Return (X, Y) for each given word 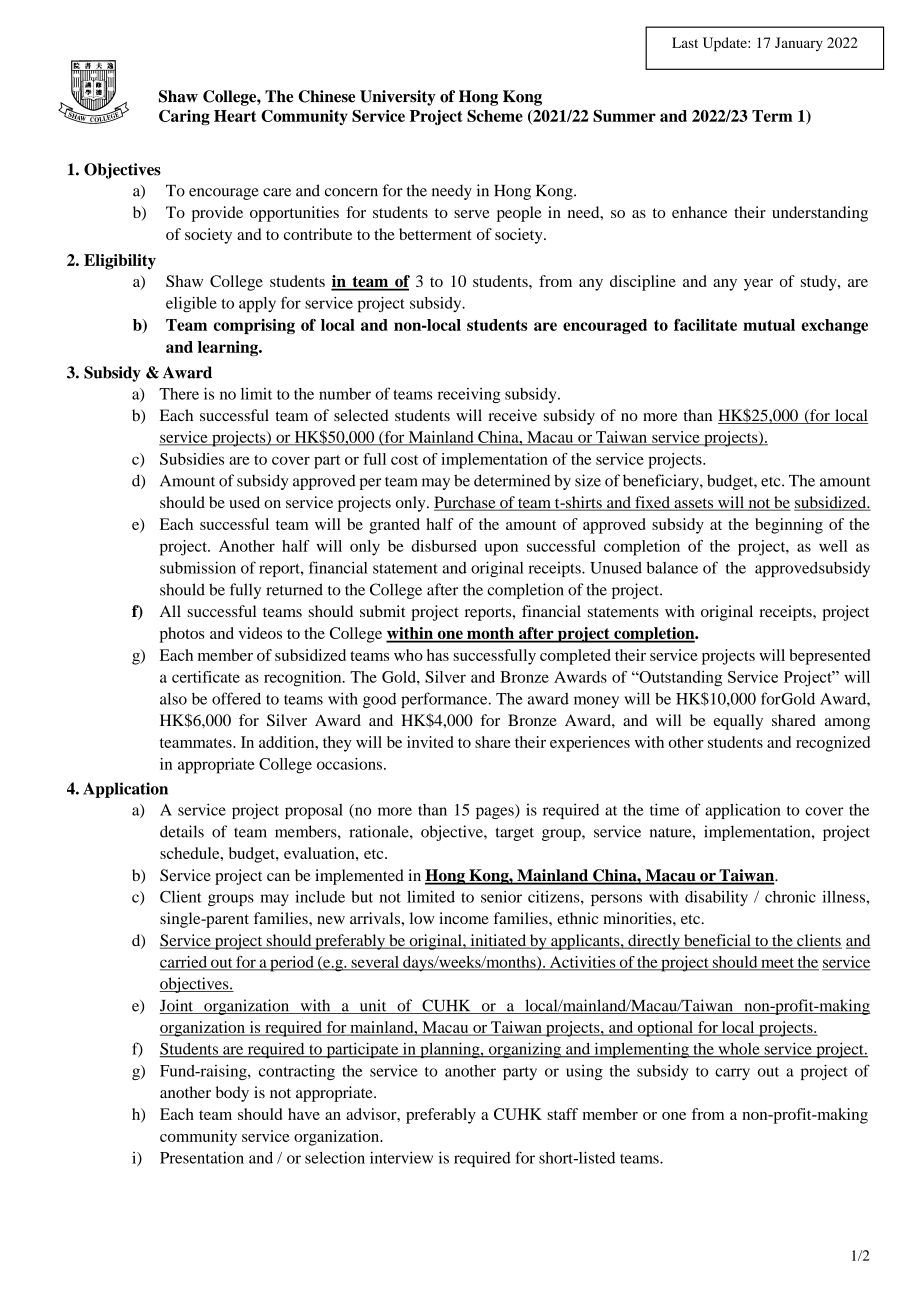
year (758, 285)
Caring (184, 117)
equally (738, 722)
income (464, 918)
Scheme (495, 116)
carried (185, 963)
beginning (789, 526)
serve (472, 214)
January (799, 44)
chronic (790, 897)
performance (445, 700)
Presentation (202, 1157)
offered (236, 698)
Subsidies (192, 459)
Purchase (466, 503)
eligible (191, 305)
